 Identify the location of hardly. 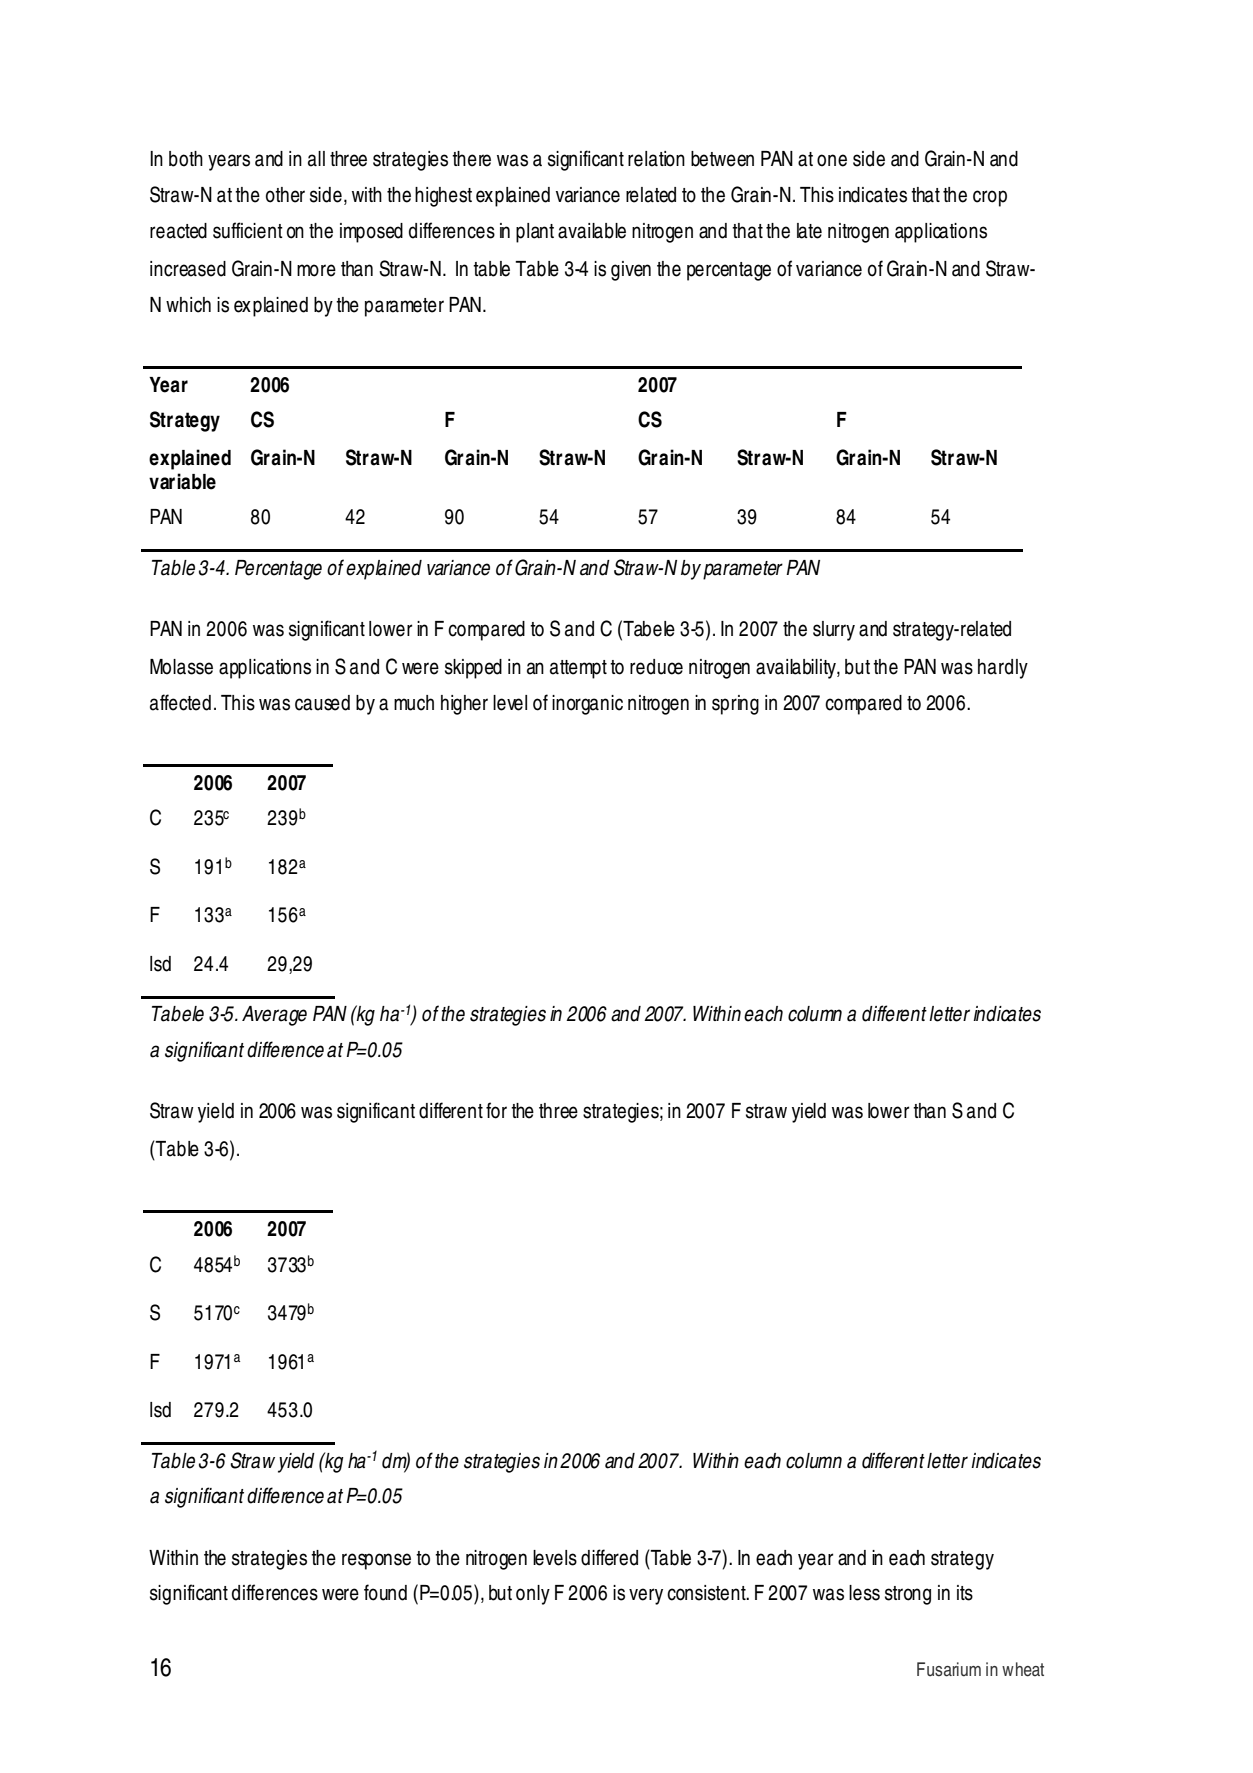
(1003, 669).
